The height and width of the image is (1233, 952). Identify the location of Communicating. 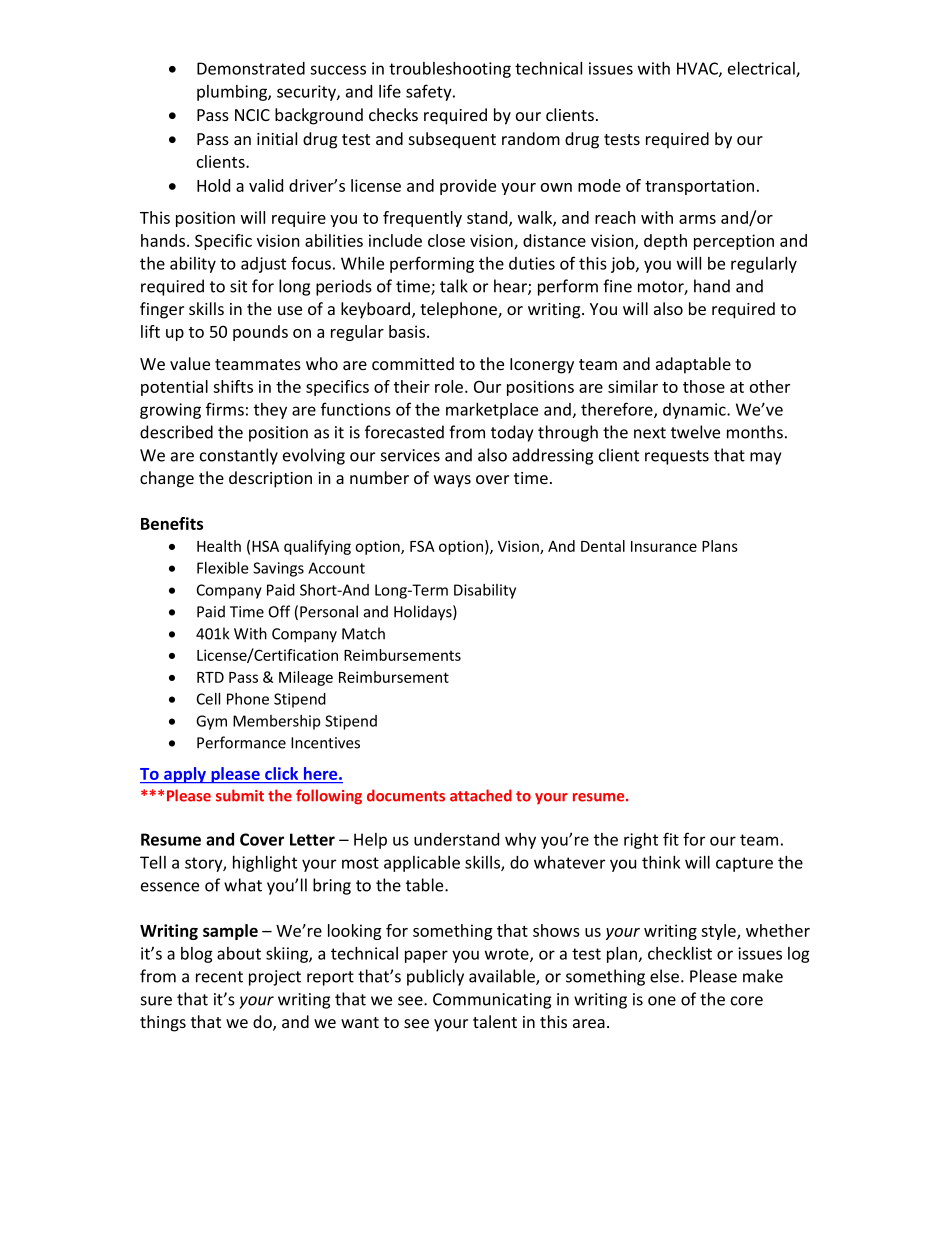
(492, 1001).
